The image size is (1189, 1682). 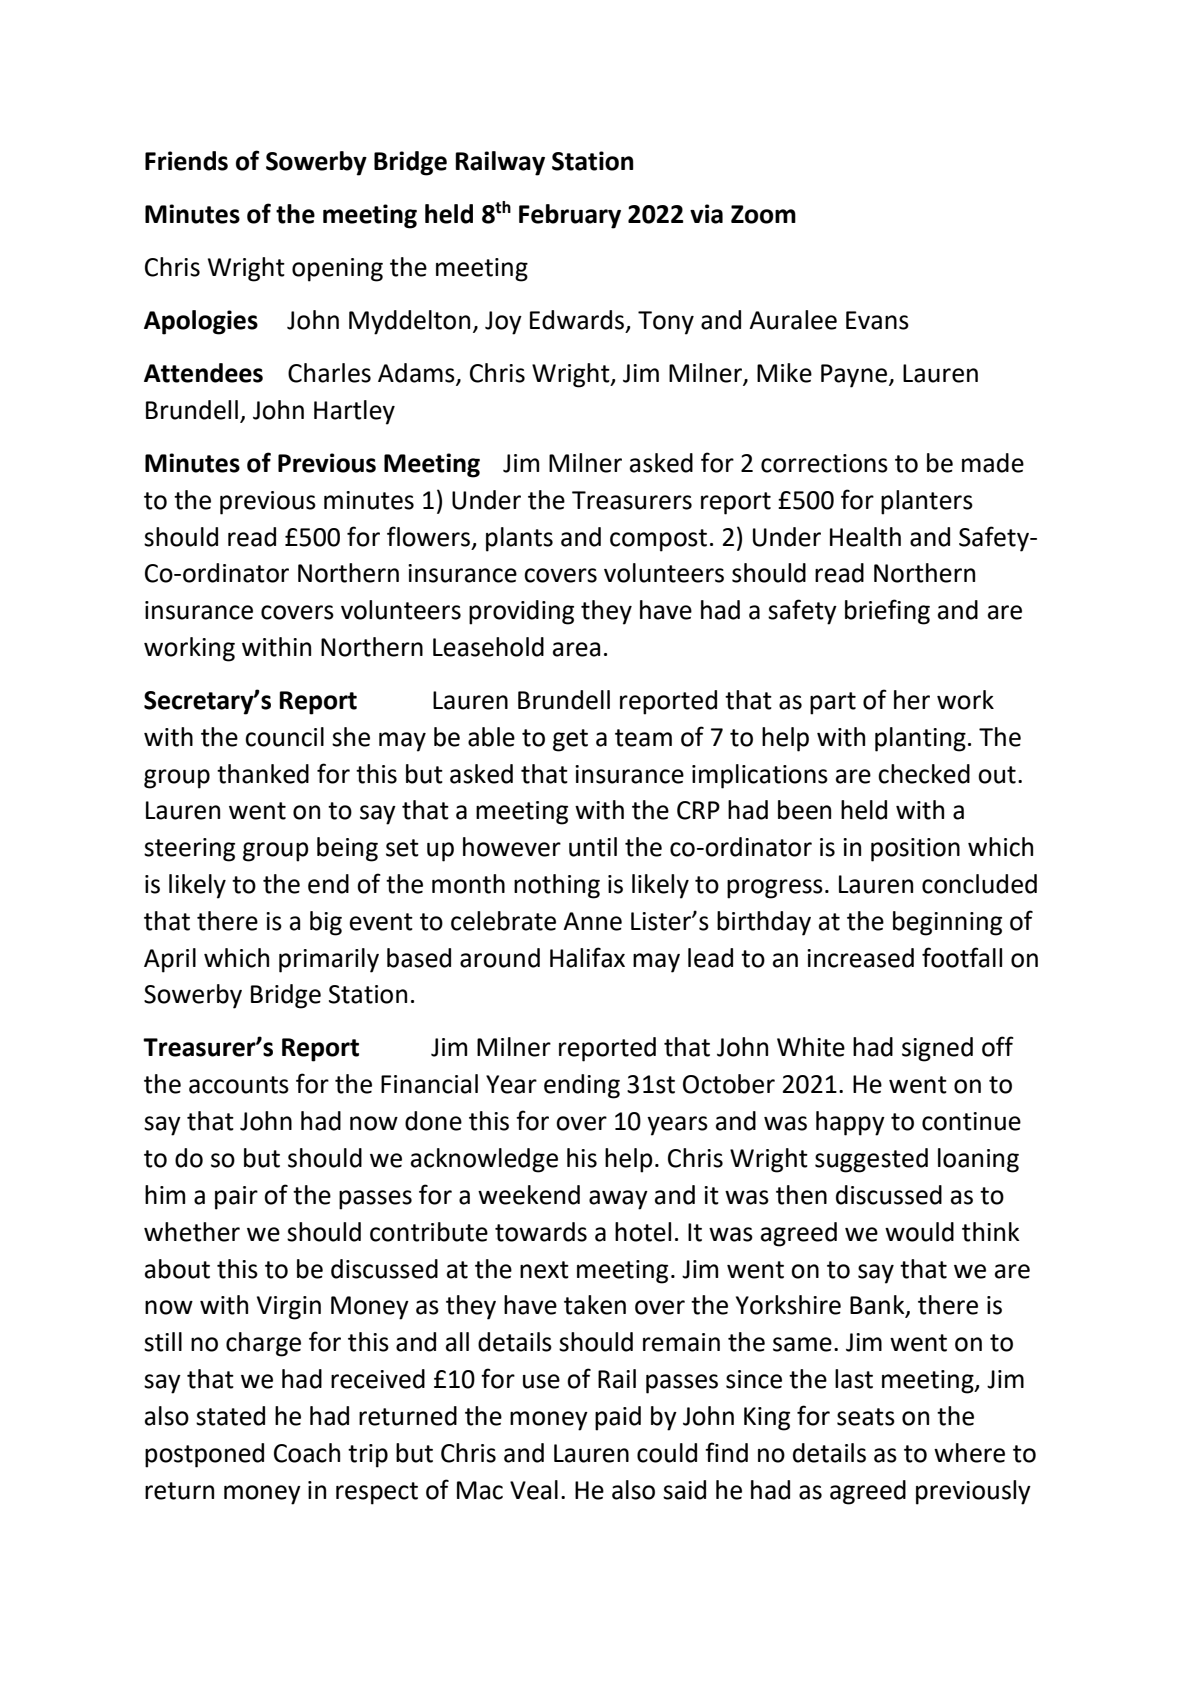 What do you see at coordinates (927, 502) in the screenshot?
I see `planters` at bounding box center [927, 502].
